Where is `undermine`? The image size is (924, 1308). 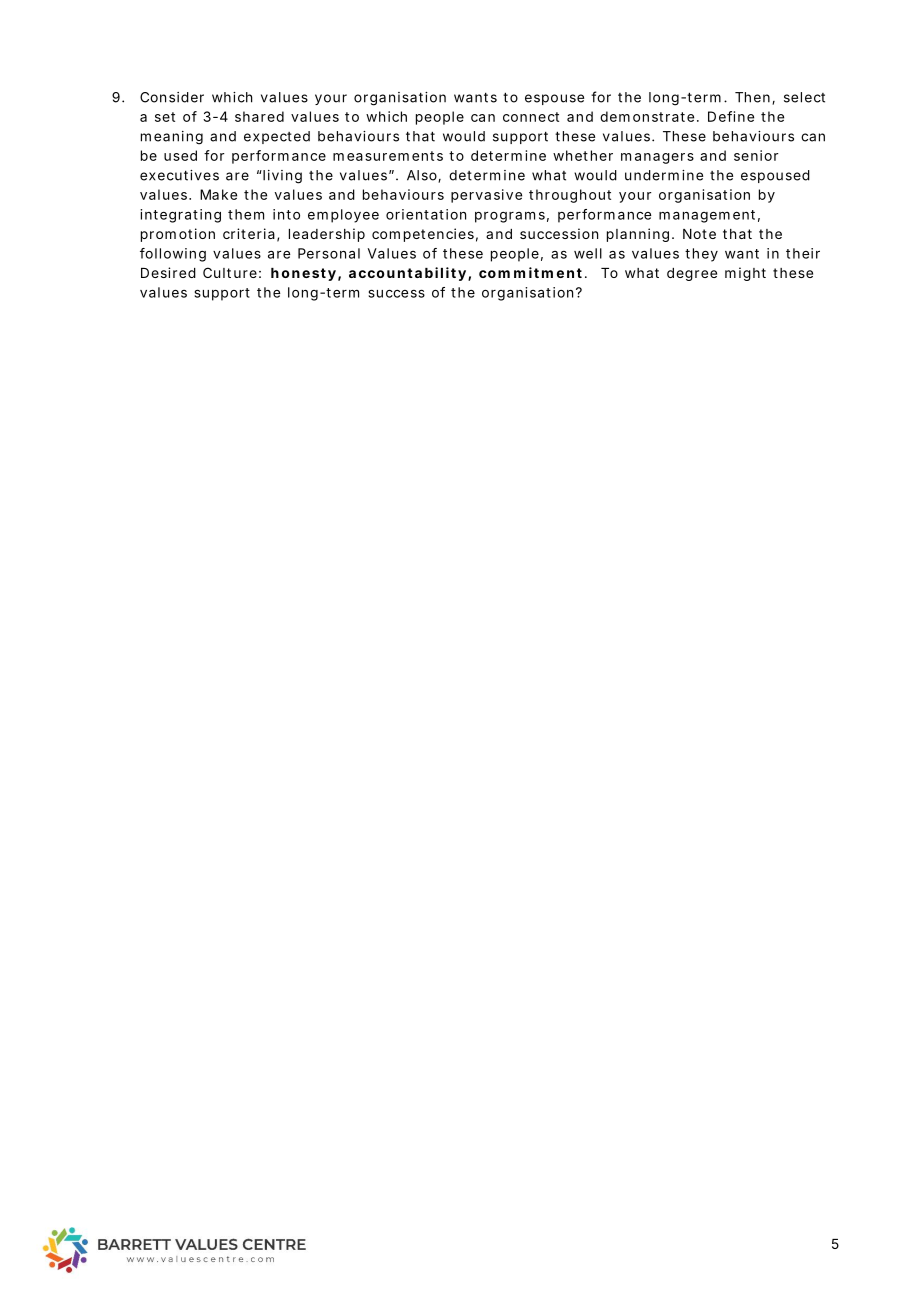 undermine is located at coordinates (664, 175).
